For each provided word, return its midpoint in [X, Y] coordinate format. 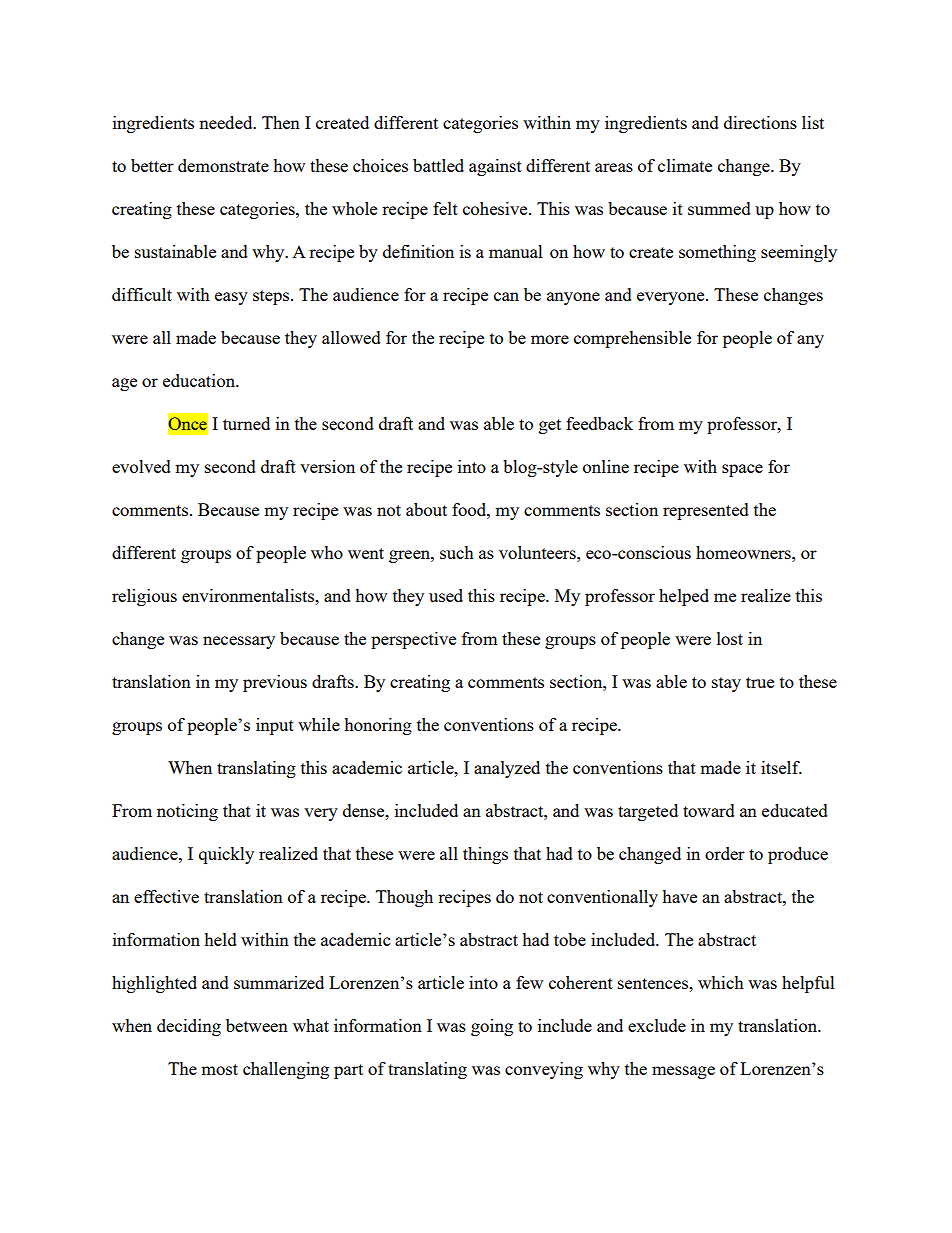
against [495, 167]
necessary [239, 642]
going [492, 1027]
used [446, 595]
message [683, 1072]
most [219, 1069]
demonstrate [223, 165]
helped [684, 597]
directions [760, 122]
